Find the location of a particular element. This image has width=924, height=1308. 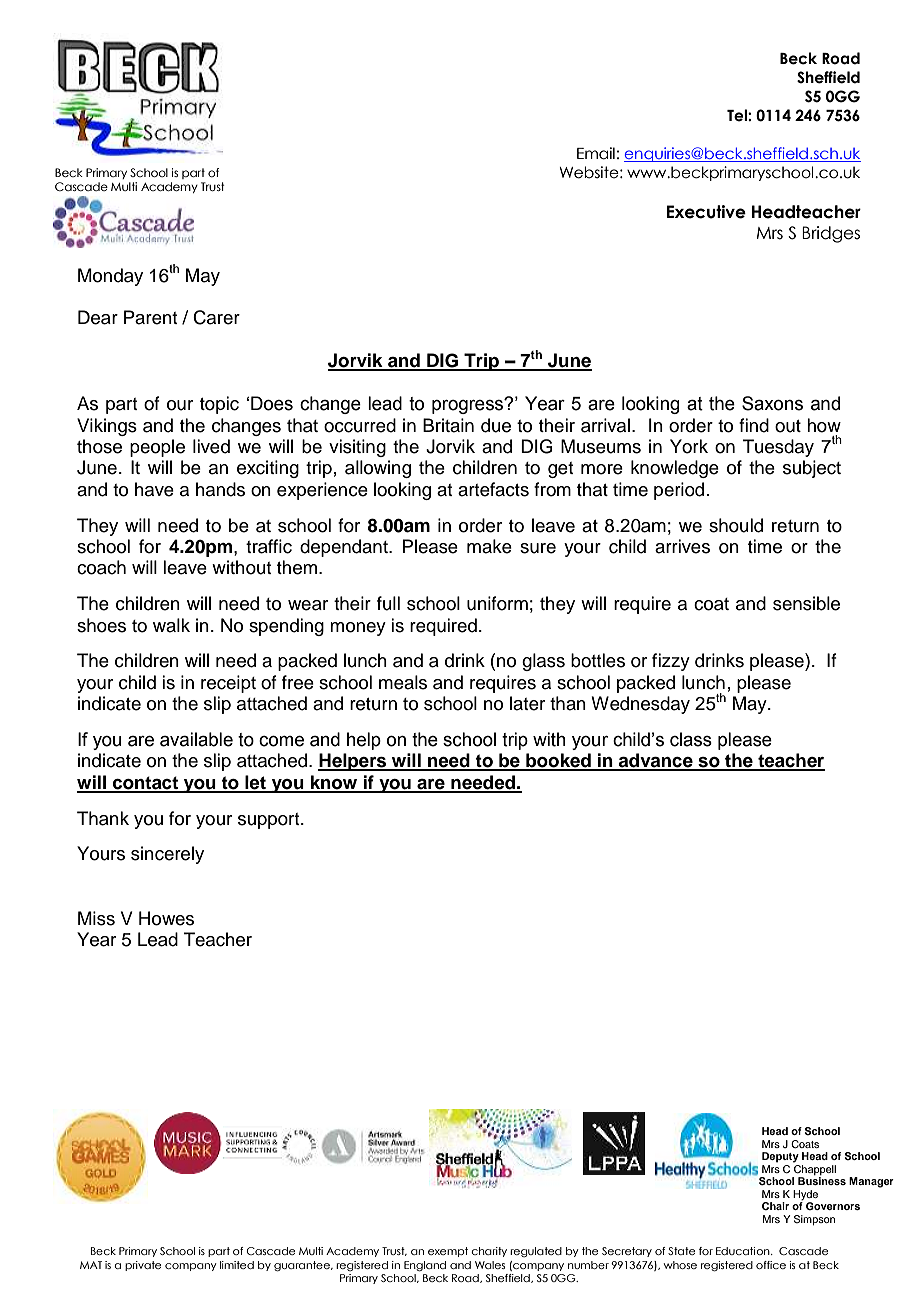

Bridges is located at coordinates (831, 234).
